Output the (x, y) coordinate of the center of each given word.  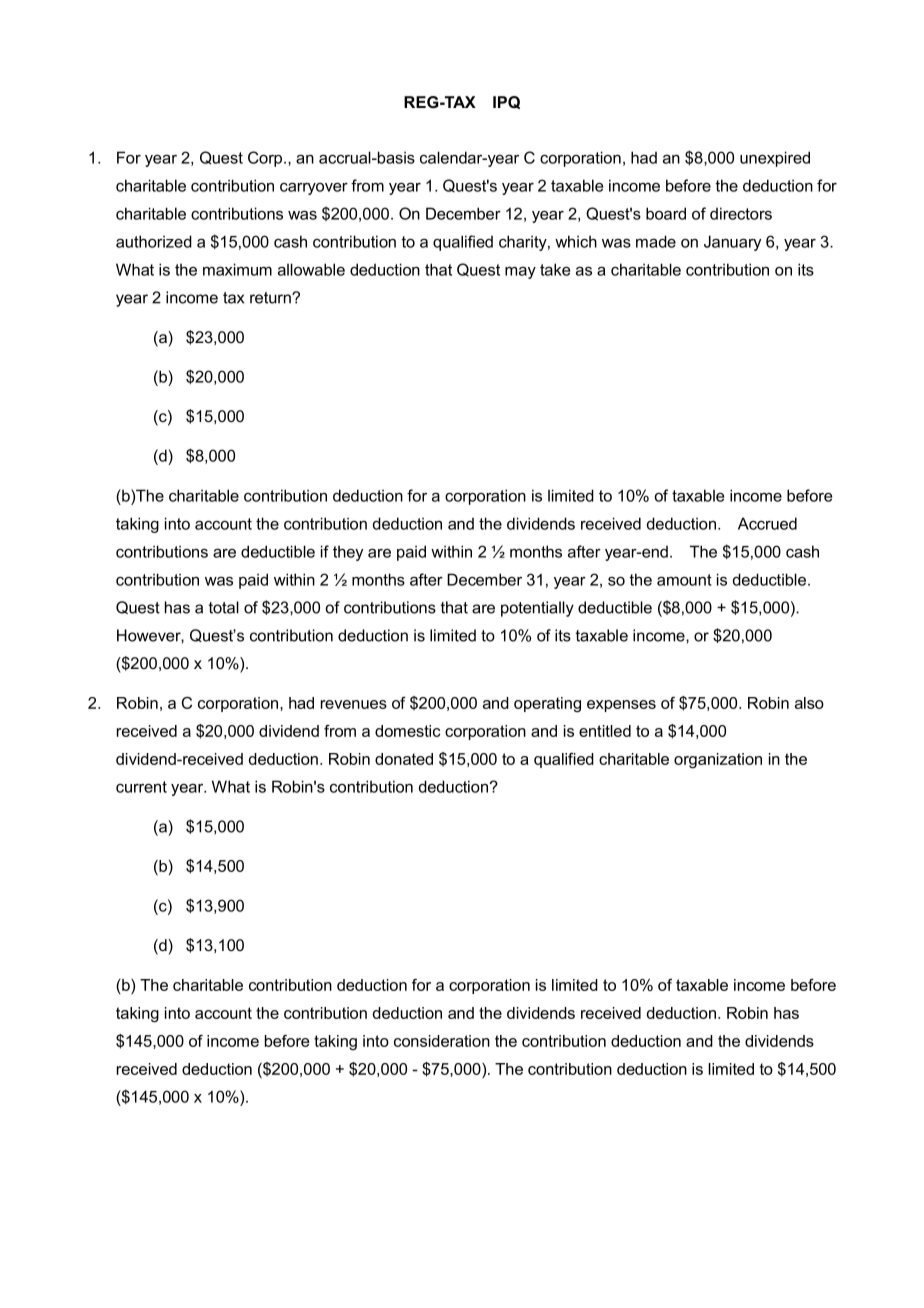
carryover (314, 188)
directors (741, 213)
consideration (442, 1041)
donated (404, 759)
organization (718, 760)
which (576, 241)
